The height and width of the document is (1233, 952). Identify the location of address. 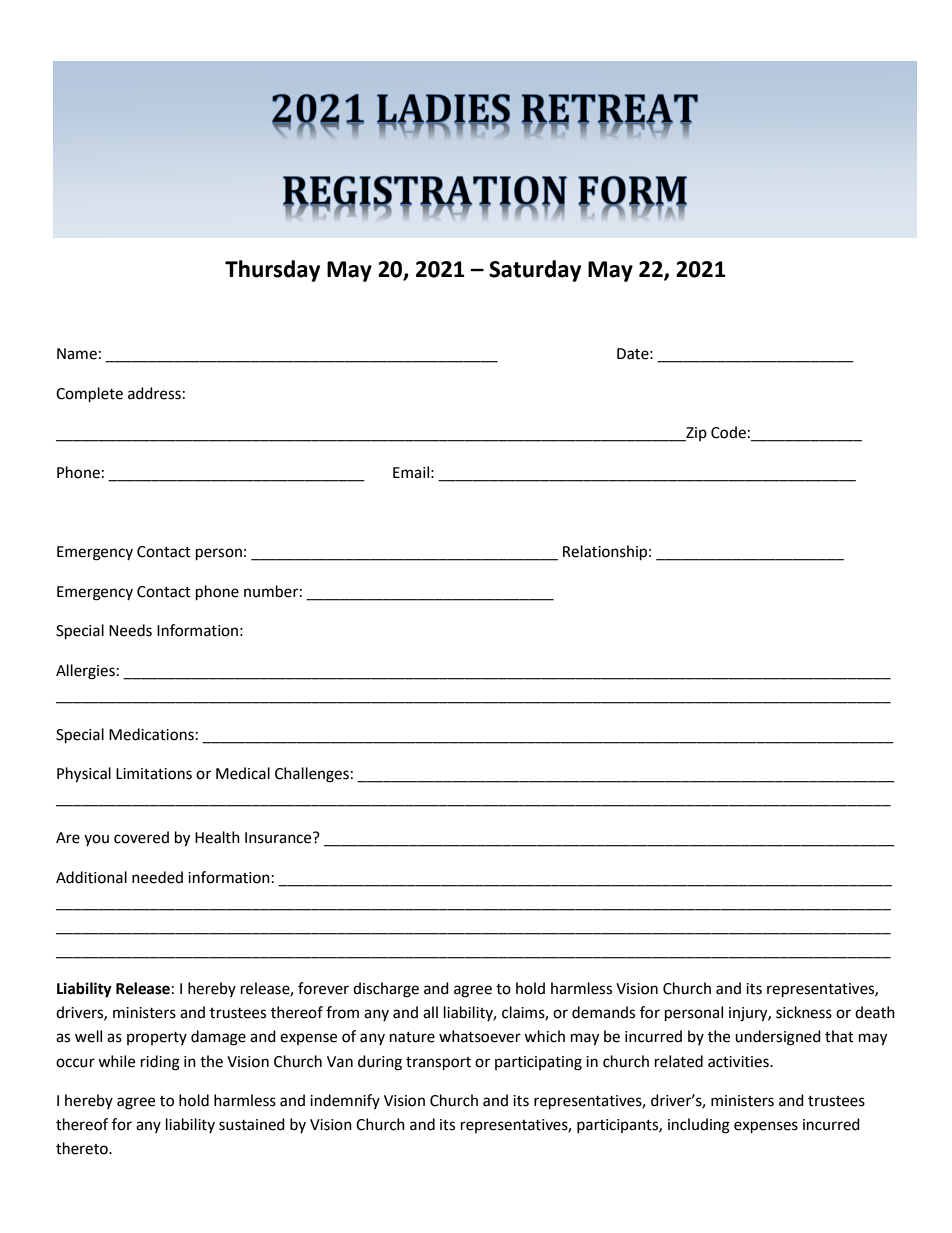
(154, 393).
